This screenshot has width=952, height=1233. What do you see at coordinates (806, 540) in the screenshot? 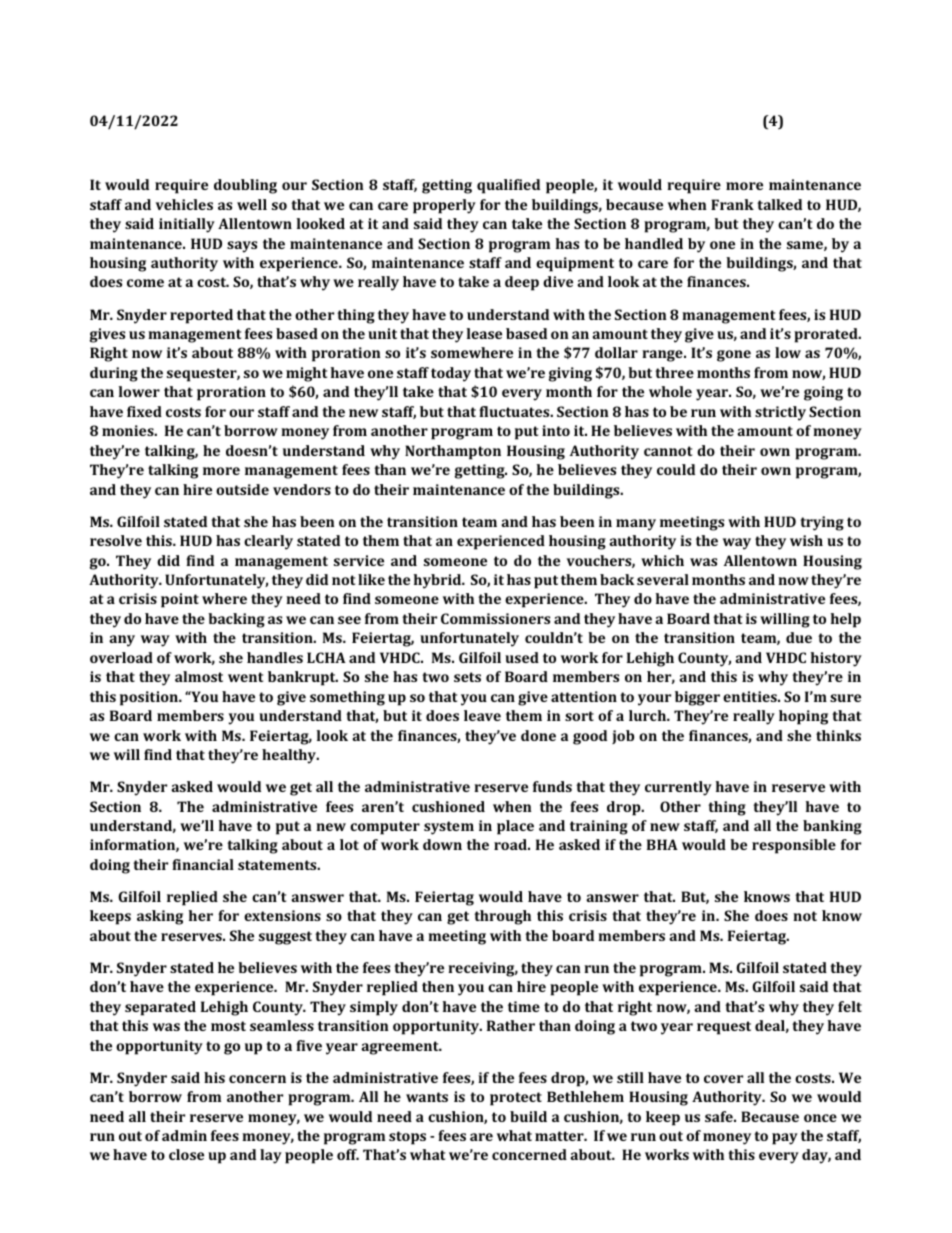
I see `wish` at bounding box center [806, 540].
